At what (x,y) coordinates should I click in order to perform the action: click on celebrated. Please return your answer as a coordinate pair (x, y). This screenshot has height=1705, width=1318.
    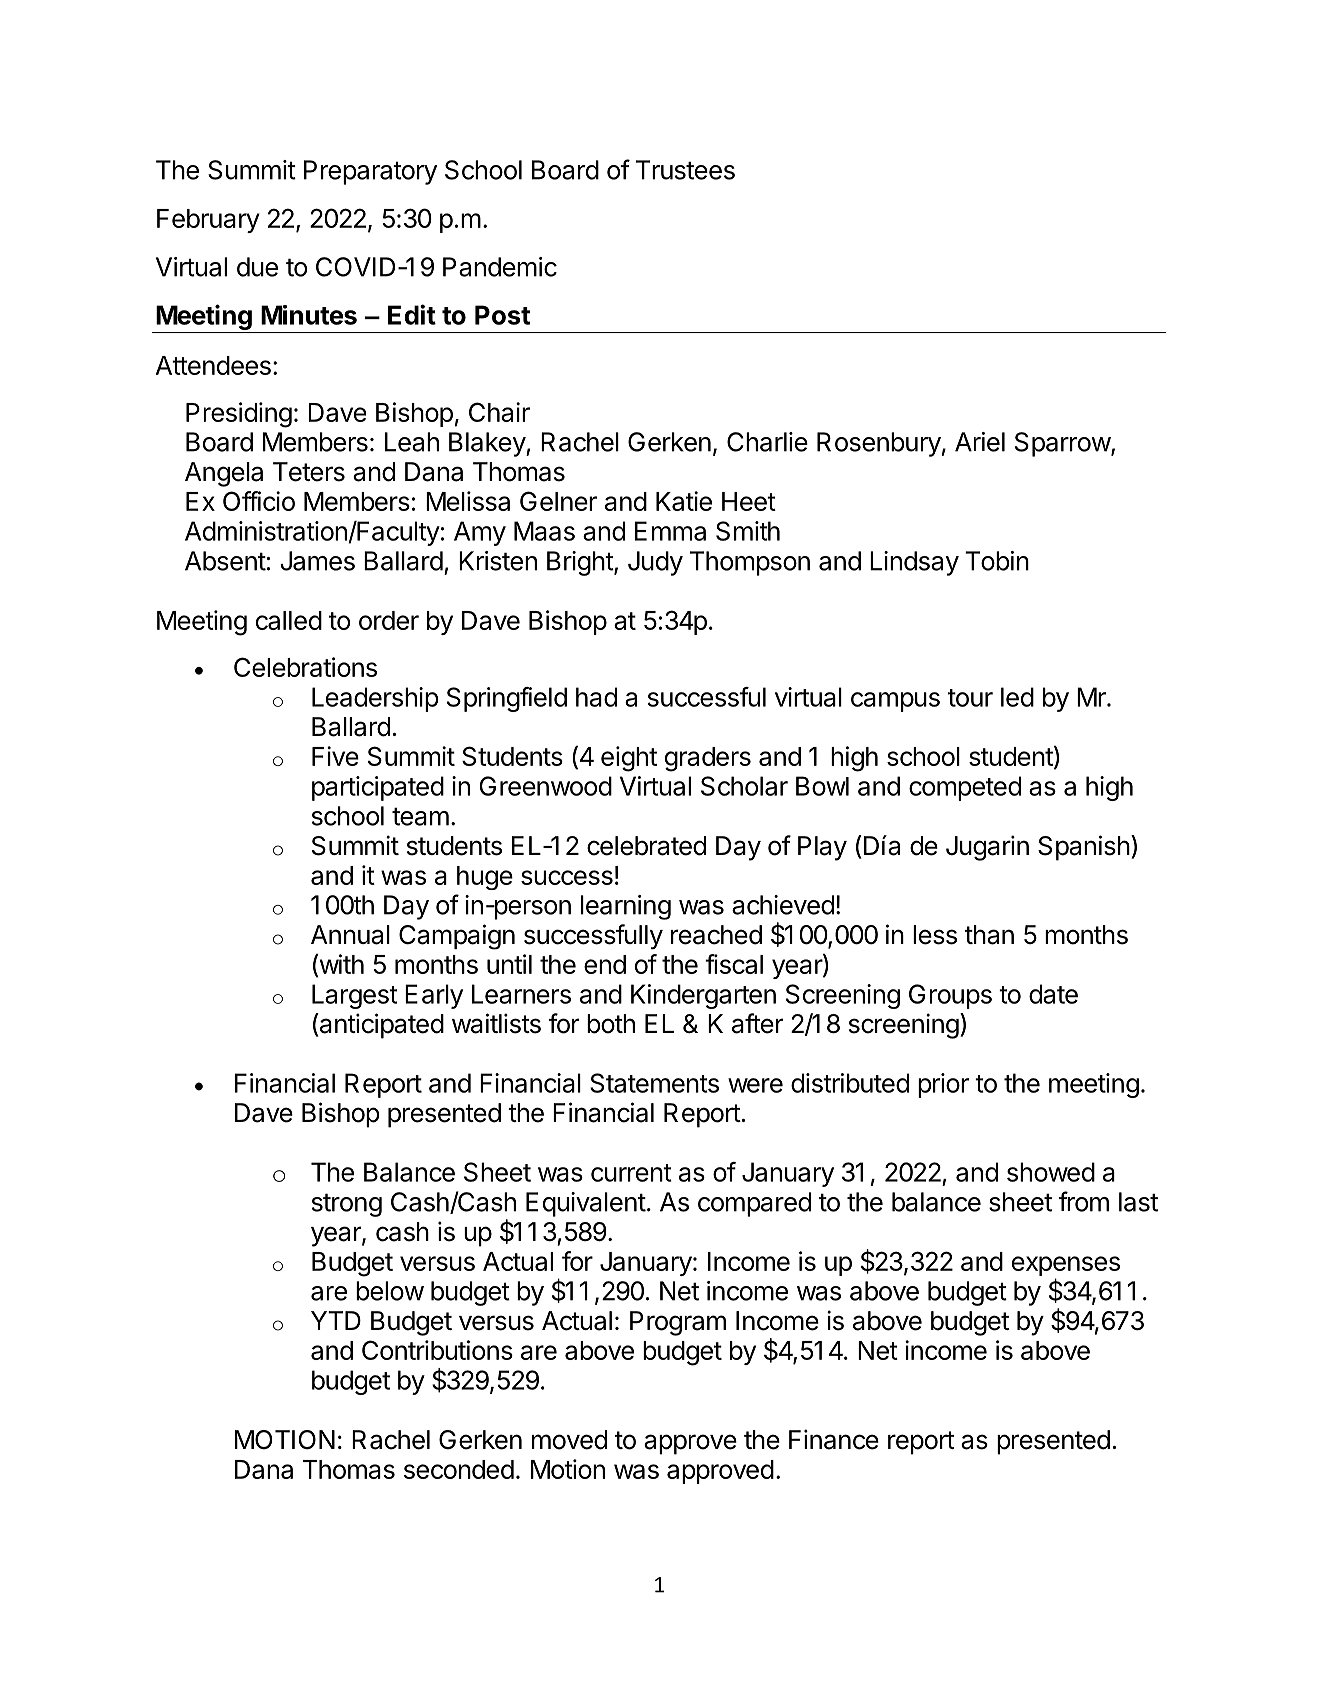
    Looking at the image, I should click on (646, 846).
